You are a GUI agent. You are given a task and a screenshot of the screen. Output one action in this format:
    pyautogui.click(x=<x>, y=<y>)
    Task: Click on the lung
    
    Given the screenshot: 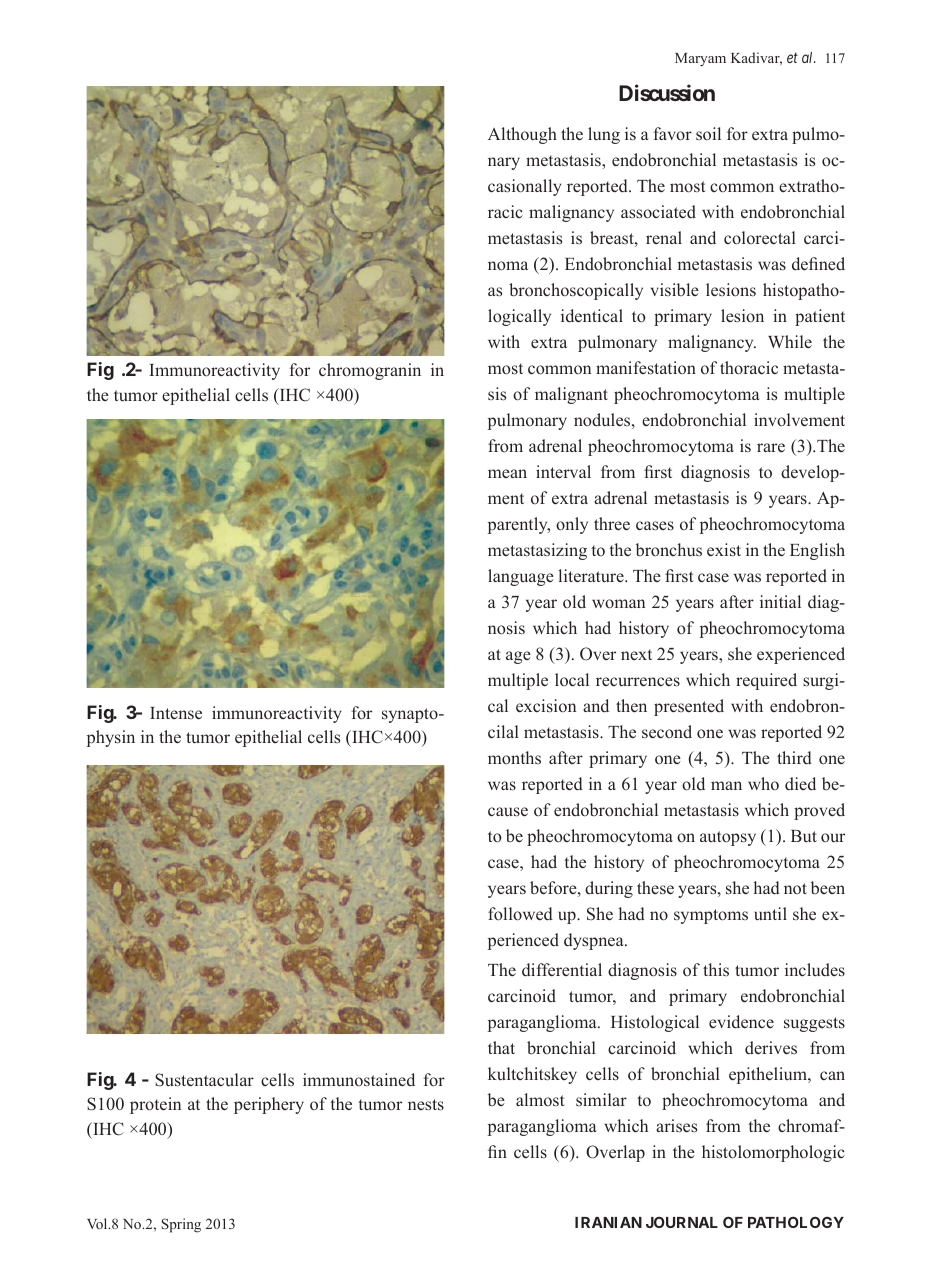 What is the action you would take?
    pyautogui.click(x=604, y=135)
